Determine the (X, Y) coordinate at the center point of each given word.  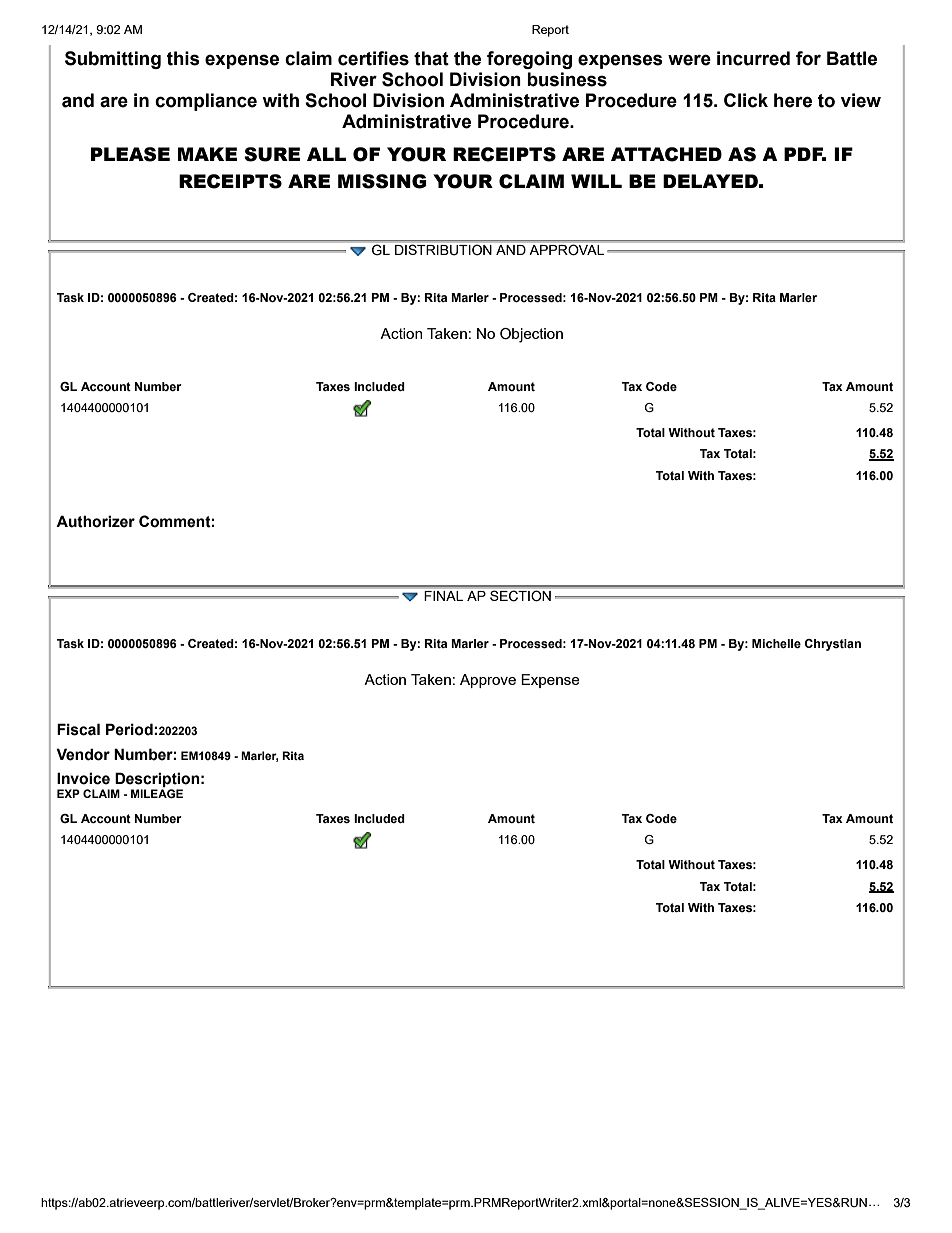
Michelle (776, 643)
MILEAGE (157, 793)
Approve (488, 681)
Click (746, 100)
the (467, 58)
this (183, 58)
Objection (531, 335)
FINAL (444, 596)
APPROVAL (567, 250)
